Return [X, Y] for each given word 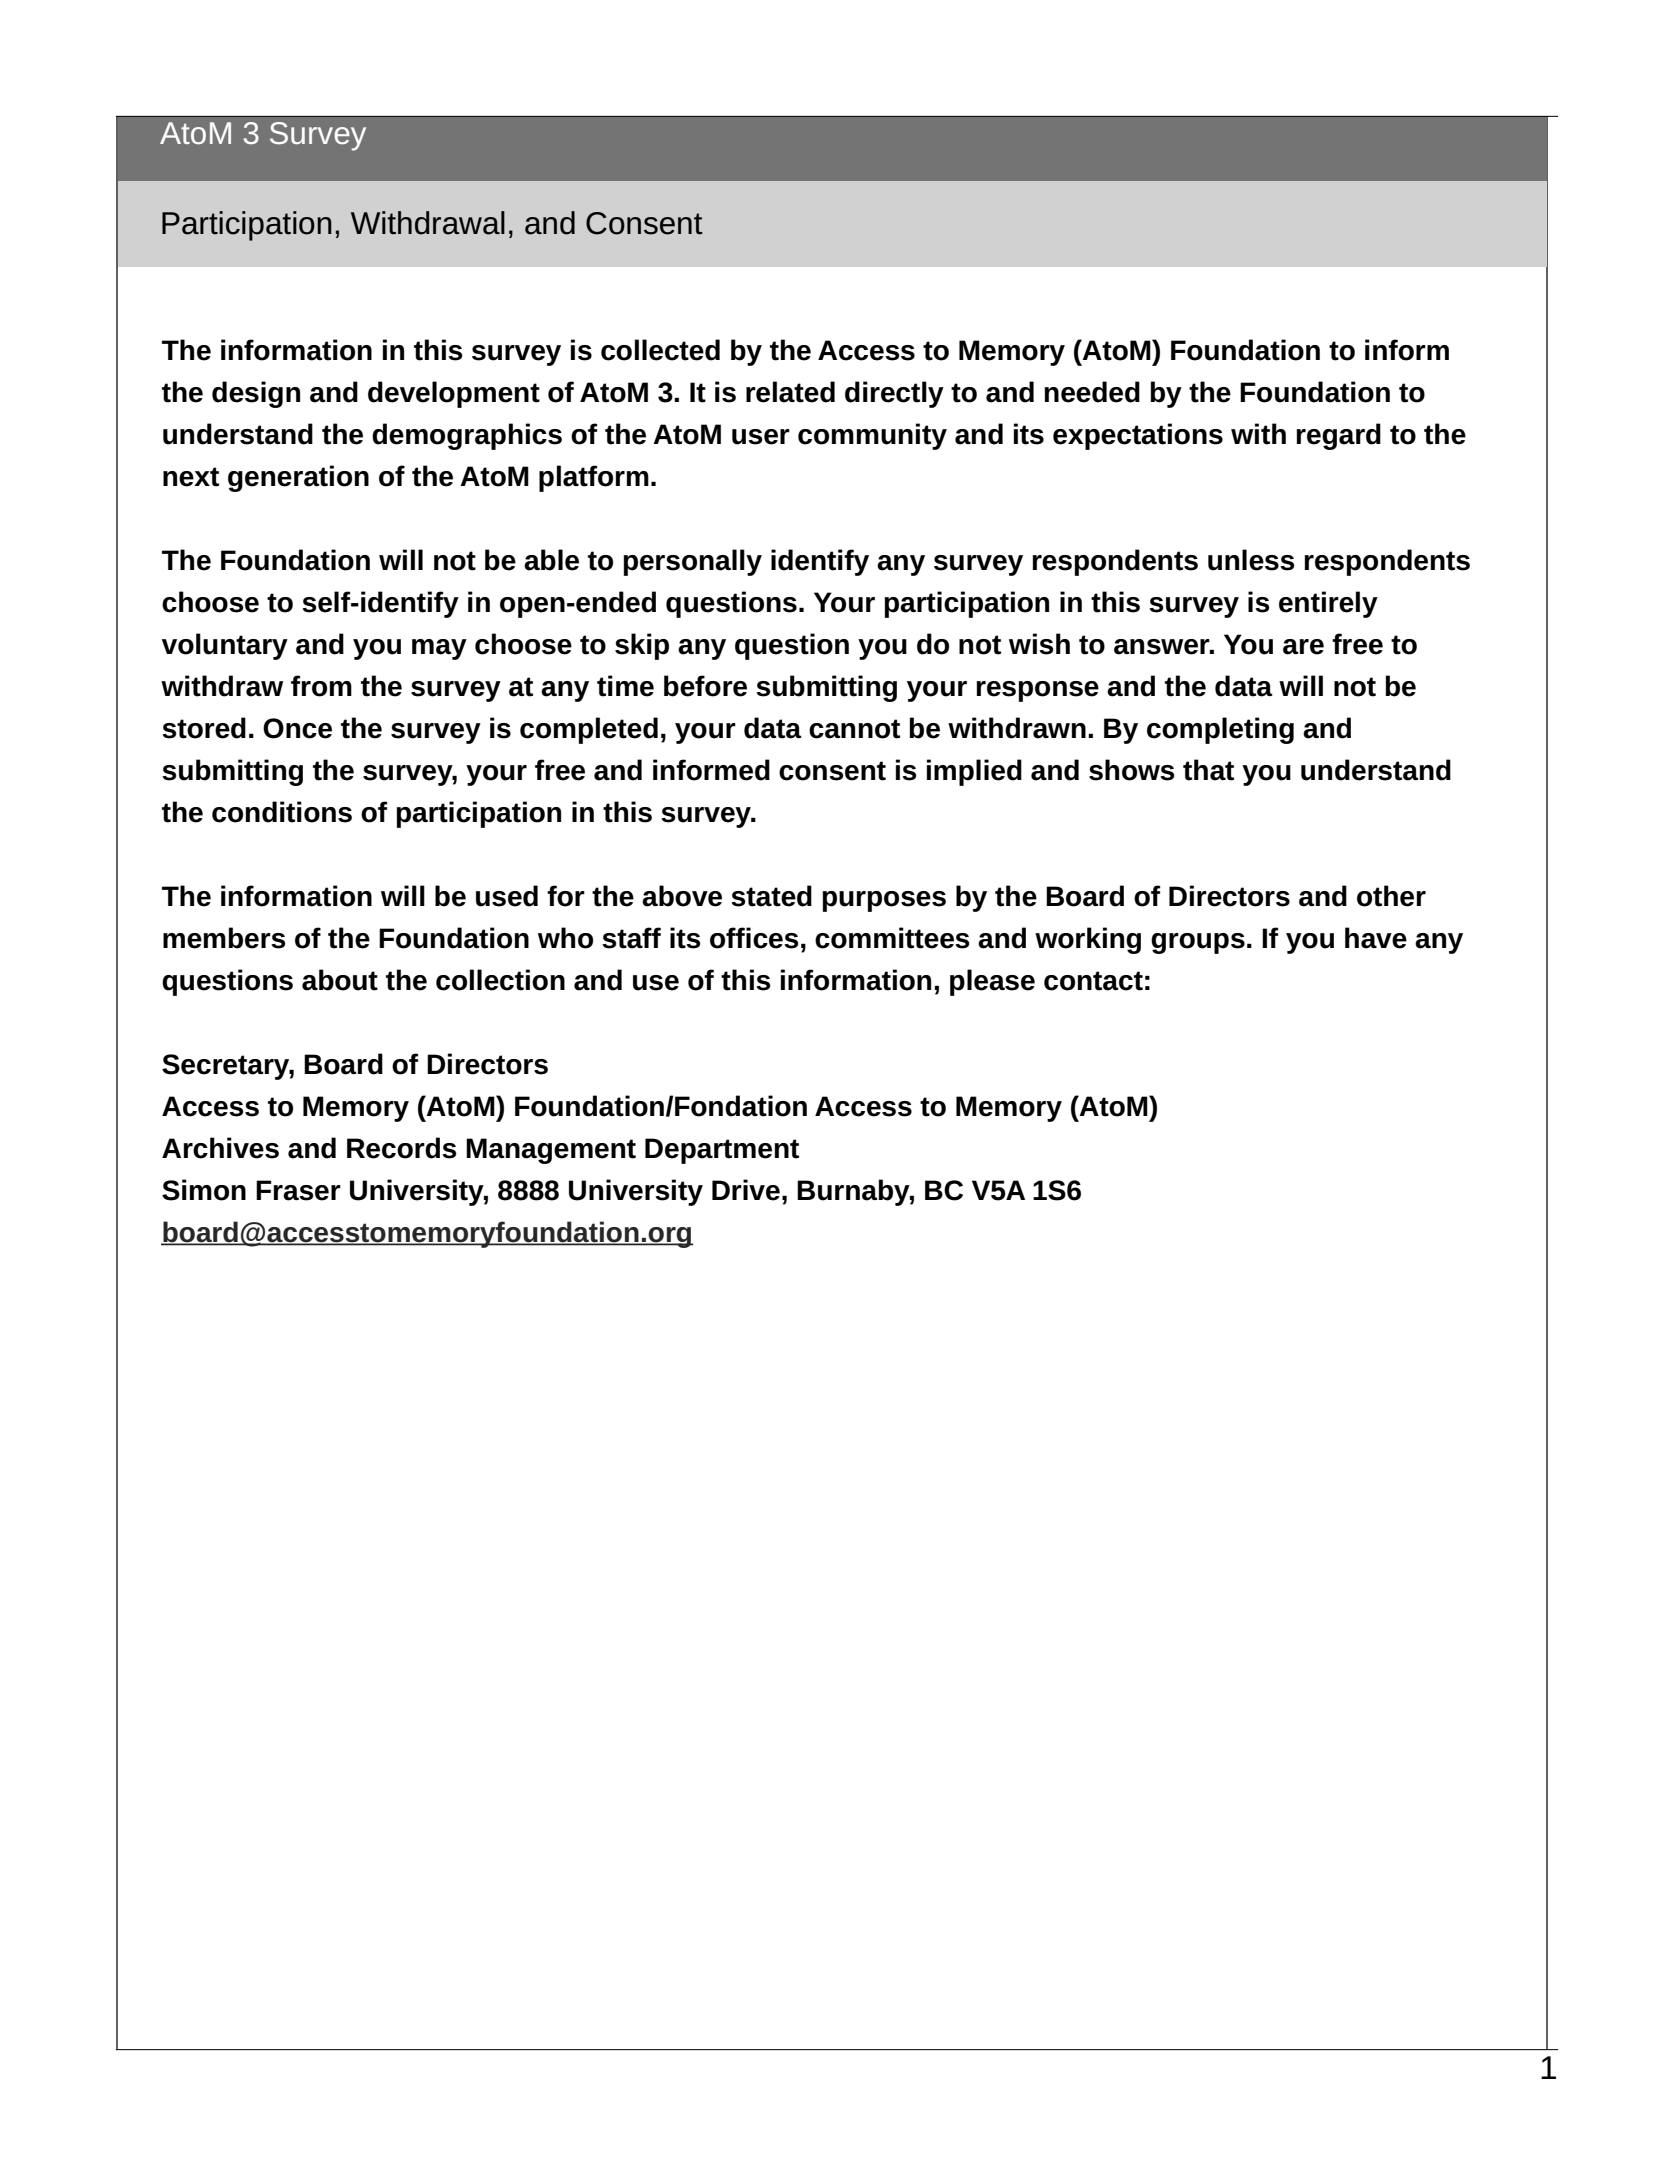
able [551, 560]
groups [1198, 943]
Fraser [298, 1190]
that [1208, 770]
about [340, 980]
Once [297, 728]
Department [722, 1151]
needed [1092, 392]
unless [1251, 560]
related [790, 392]
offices [754, 938]
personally [692, 562]
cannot [854, 729]
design [256, 394]
